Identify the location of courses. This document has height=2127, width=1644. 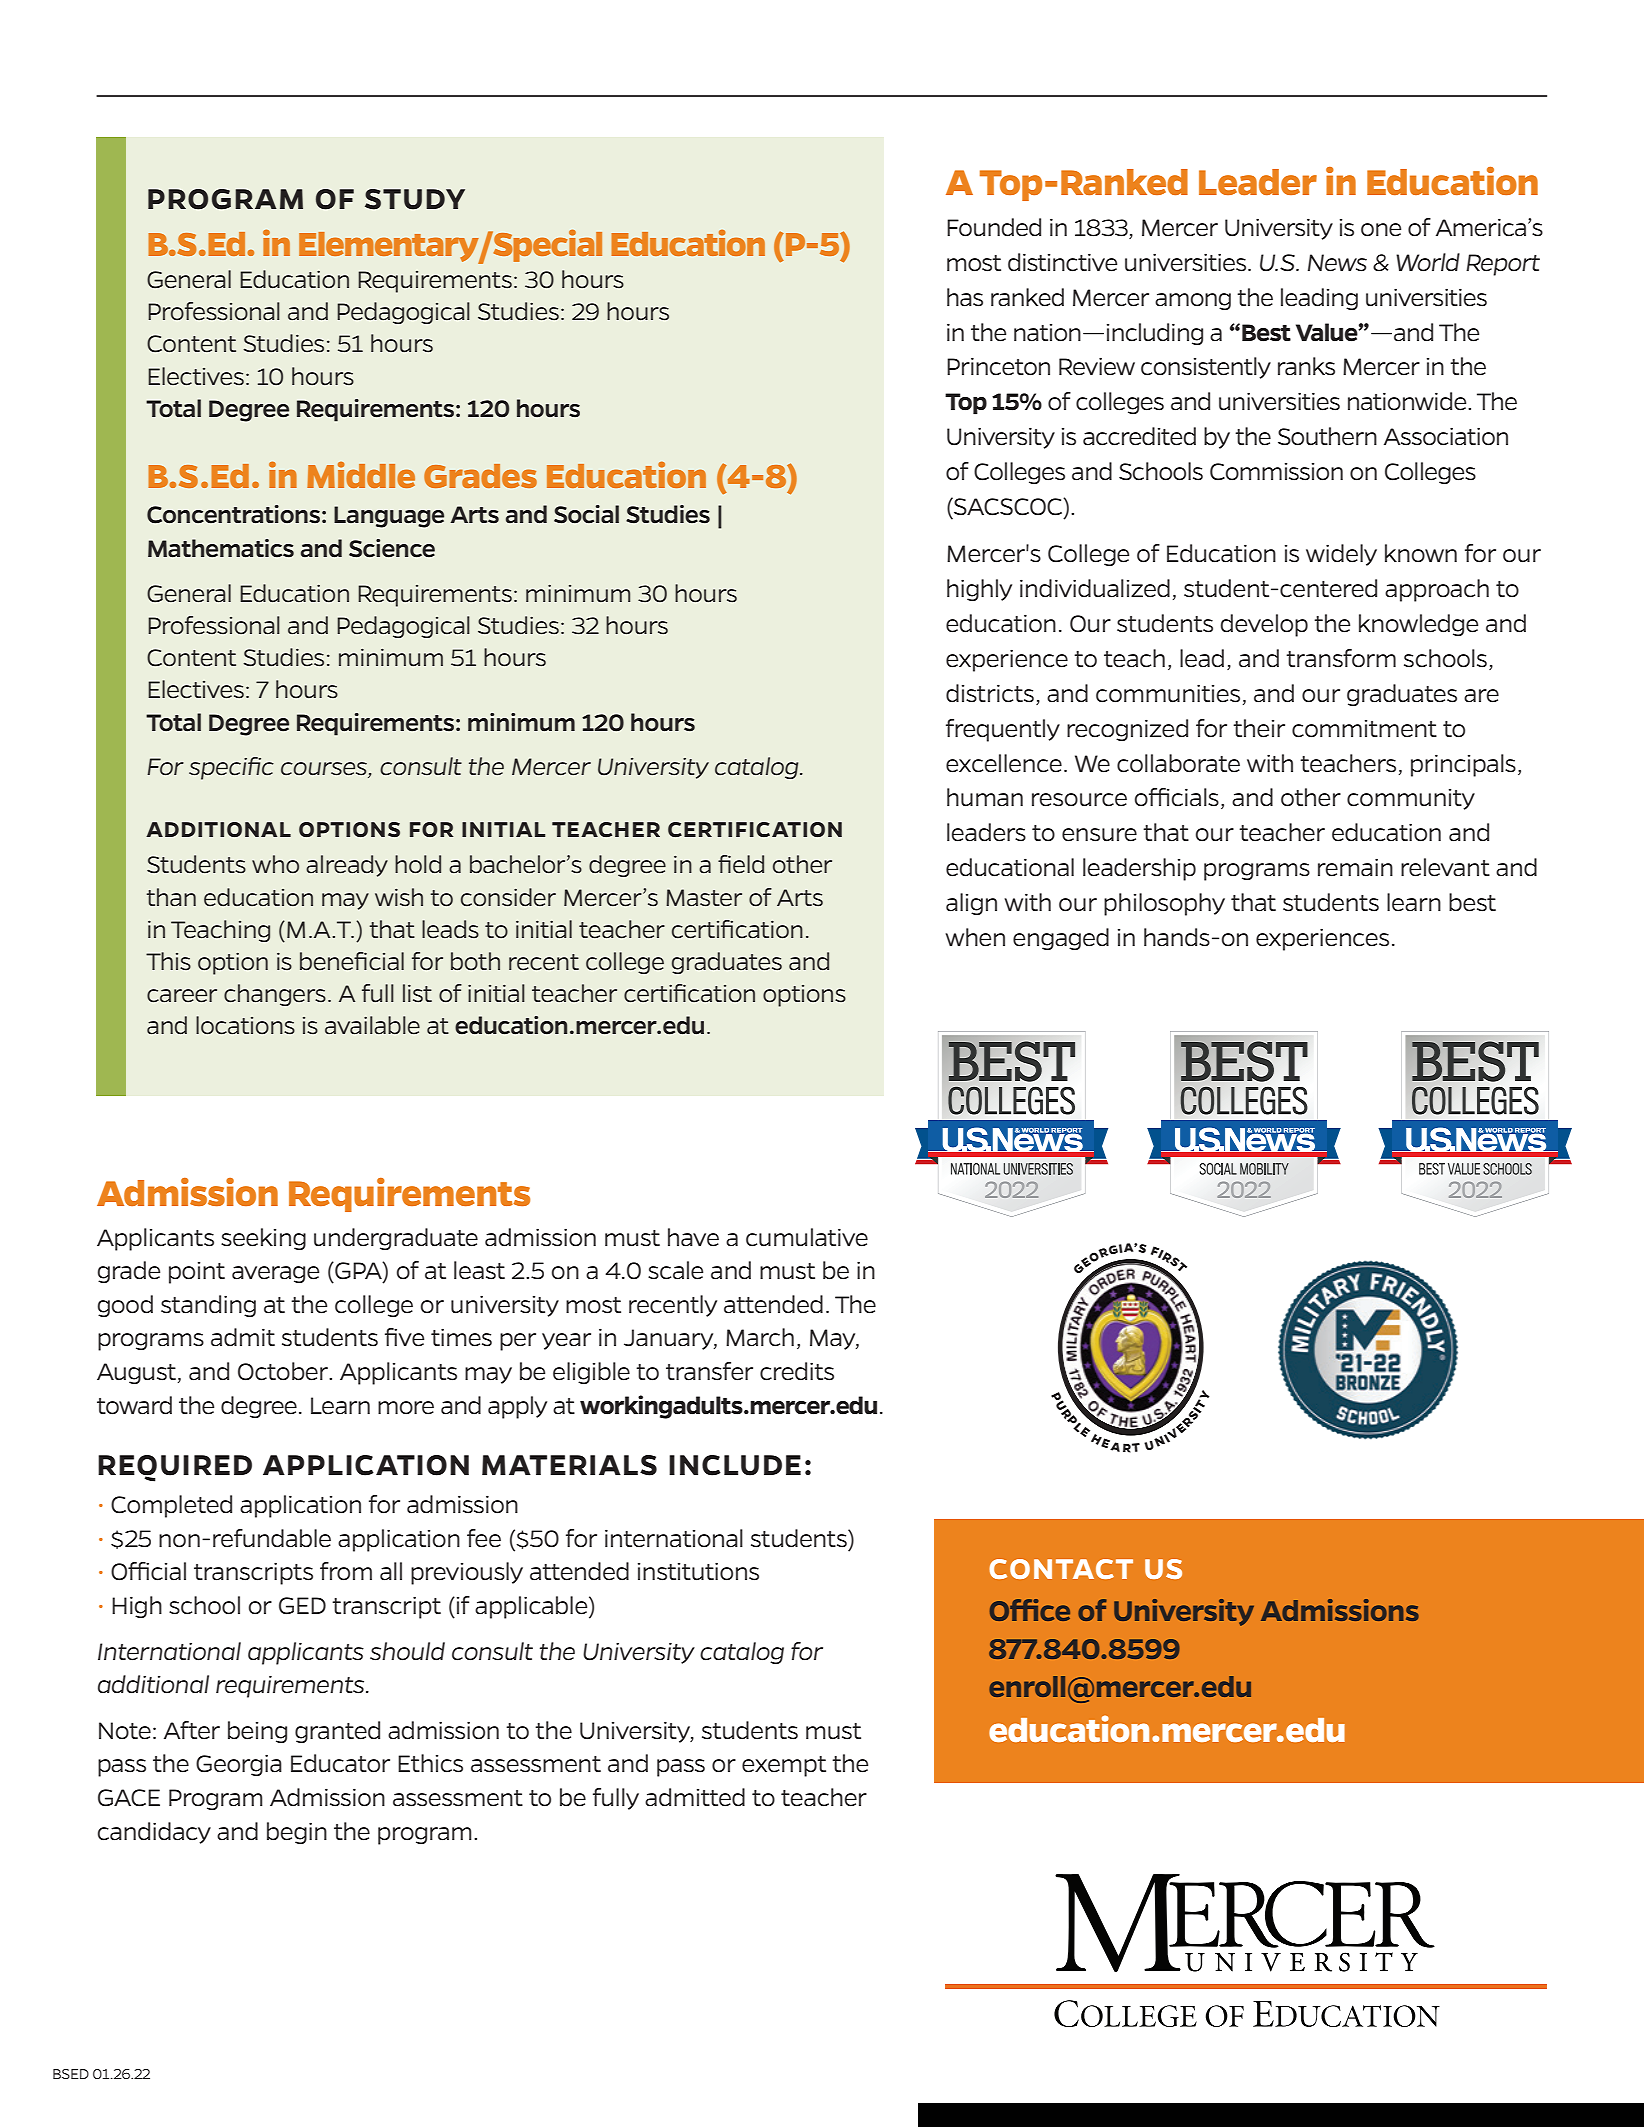
(325, 770).
